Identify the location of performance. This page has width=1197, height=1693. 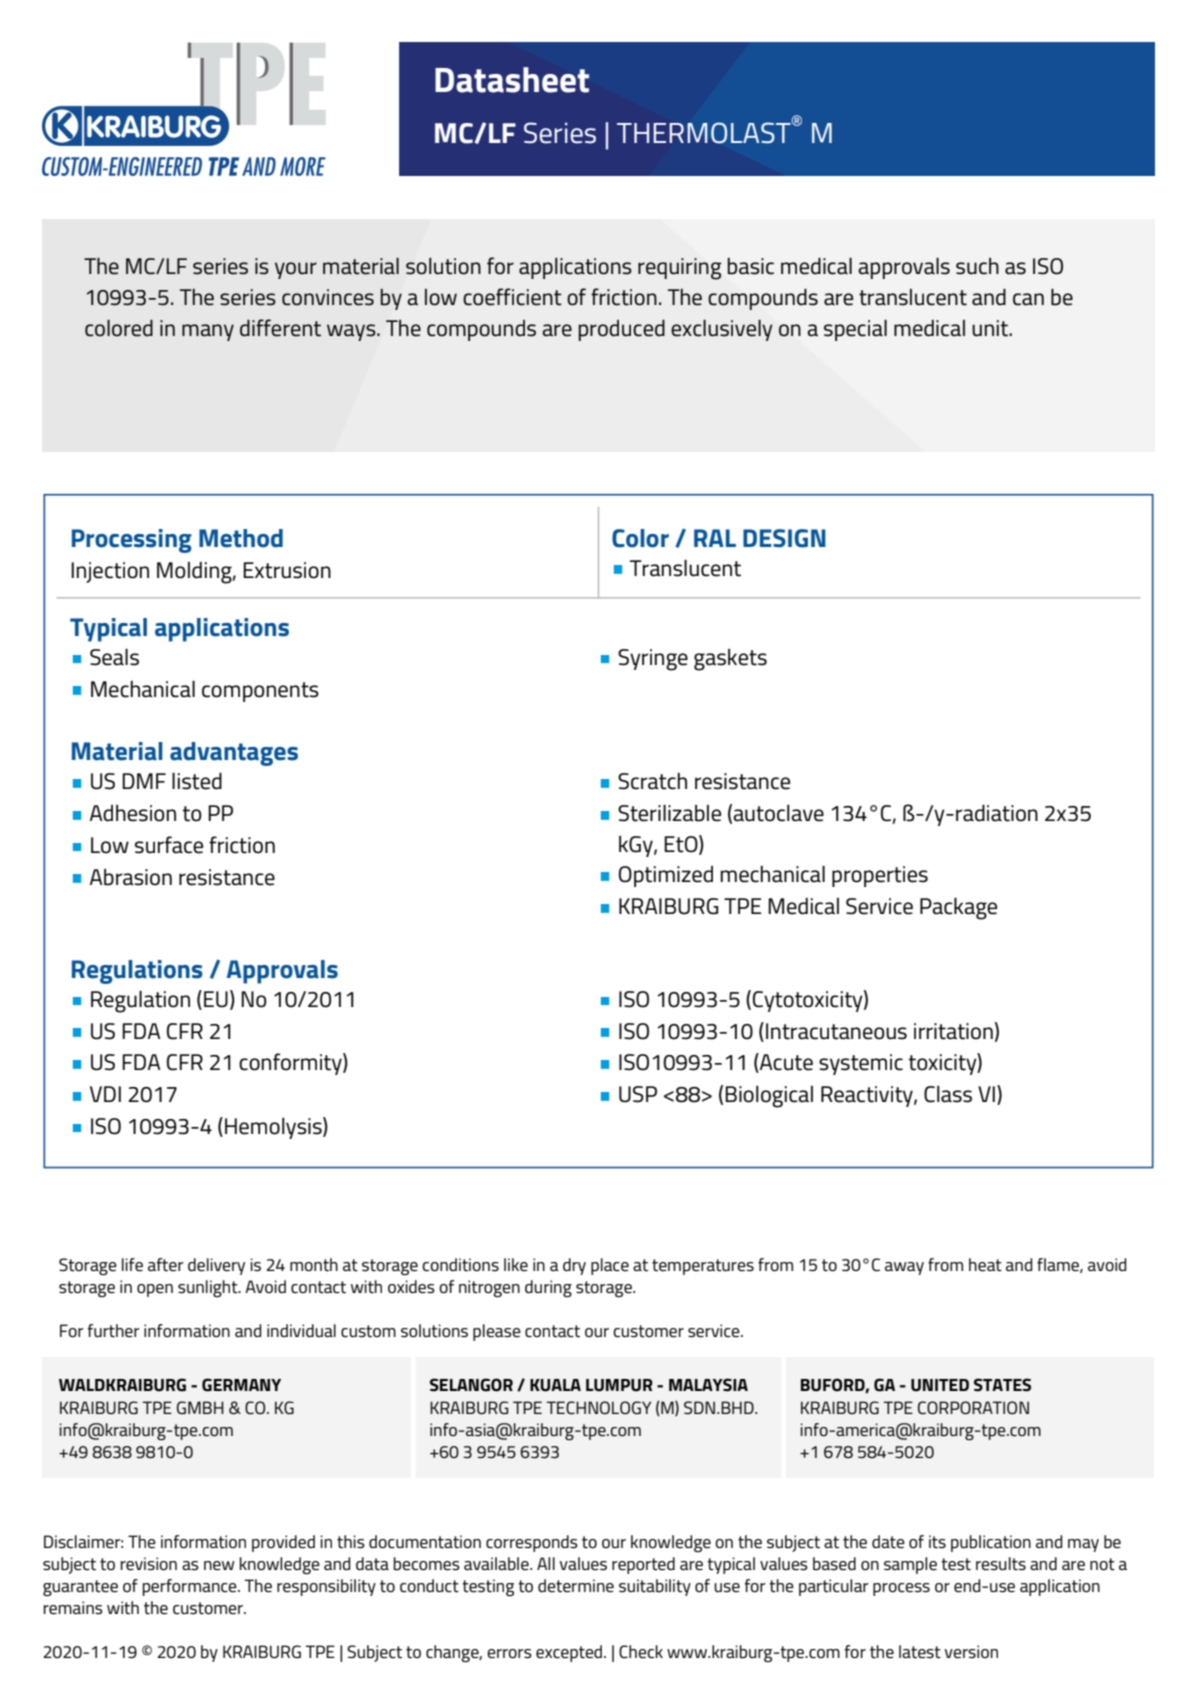
(191, 1587).
